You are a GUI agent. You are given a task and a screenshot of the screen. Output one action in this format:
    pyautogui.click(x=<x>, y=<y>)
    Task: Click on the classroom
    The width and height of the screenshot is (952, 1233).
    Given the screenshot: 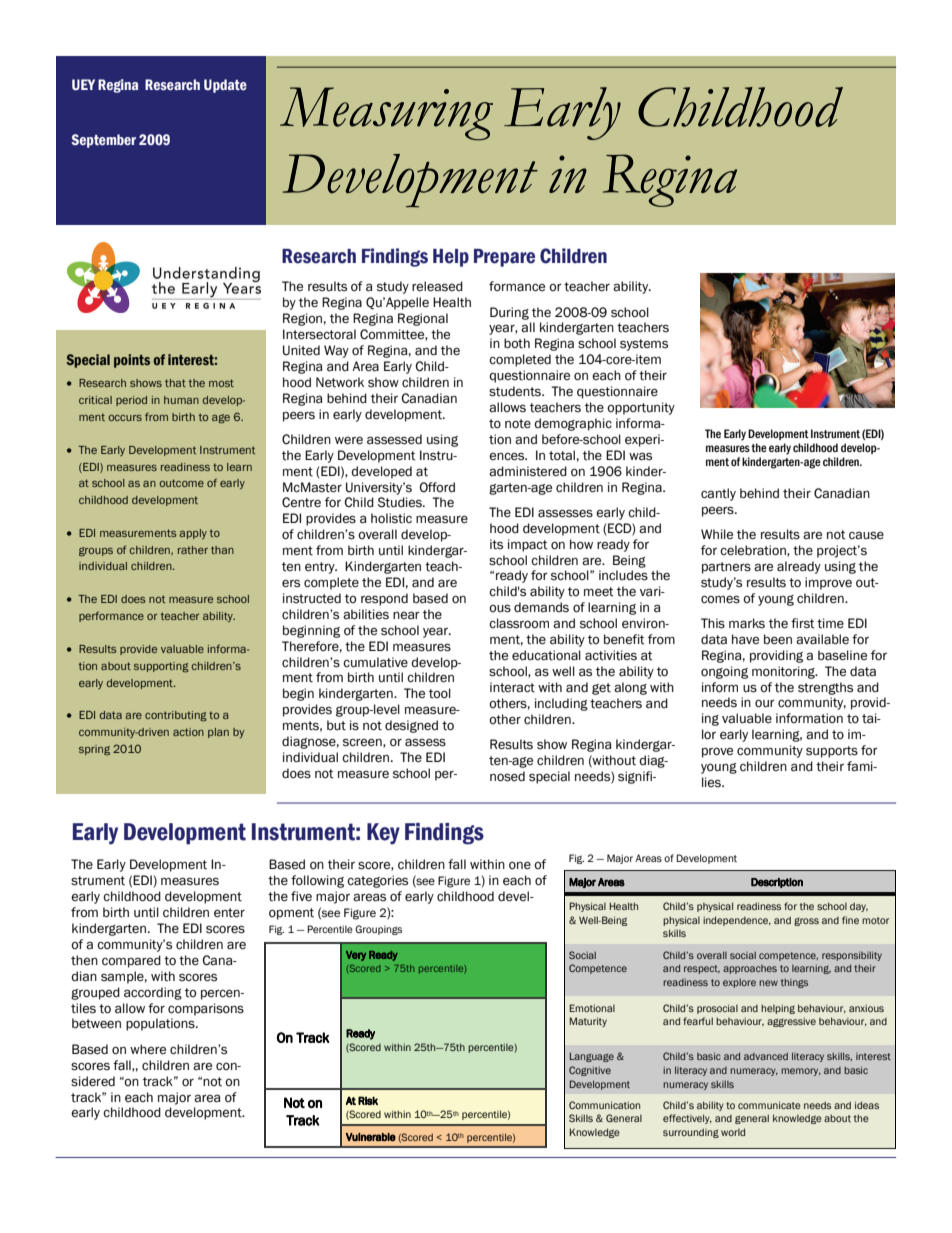 What is the action you would take?
    pyautogui.click(x=519, y=623)
